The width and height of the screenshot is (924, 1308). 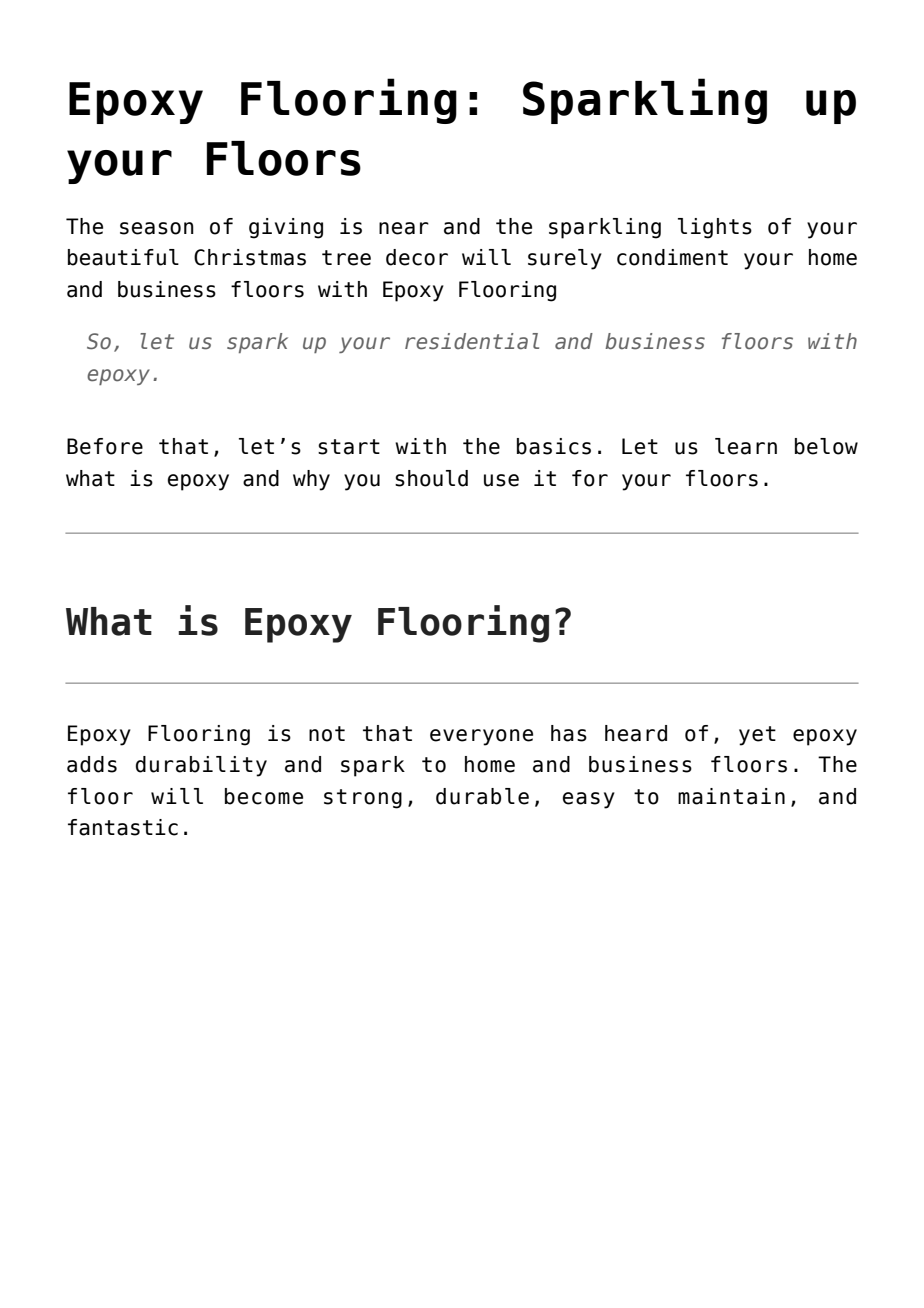 I want to click on yet, so click(x=757, y=736).
